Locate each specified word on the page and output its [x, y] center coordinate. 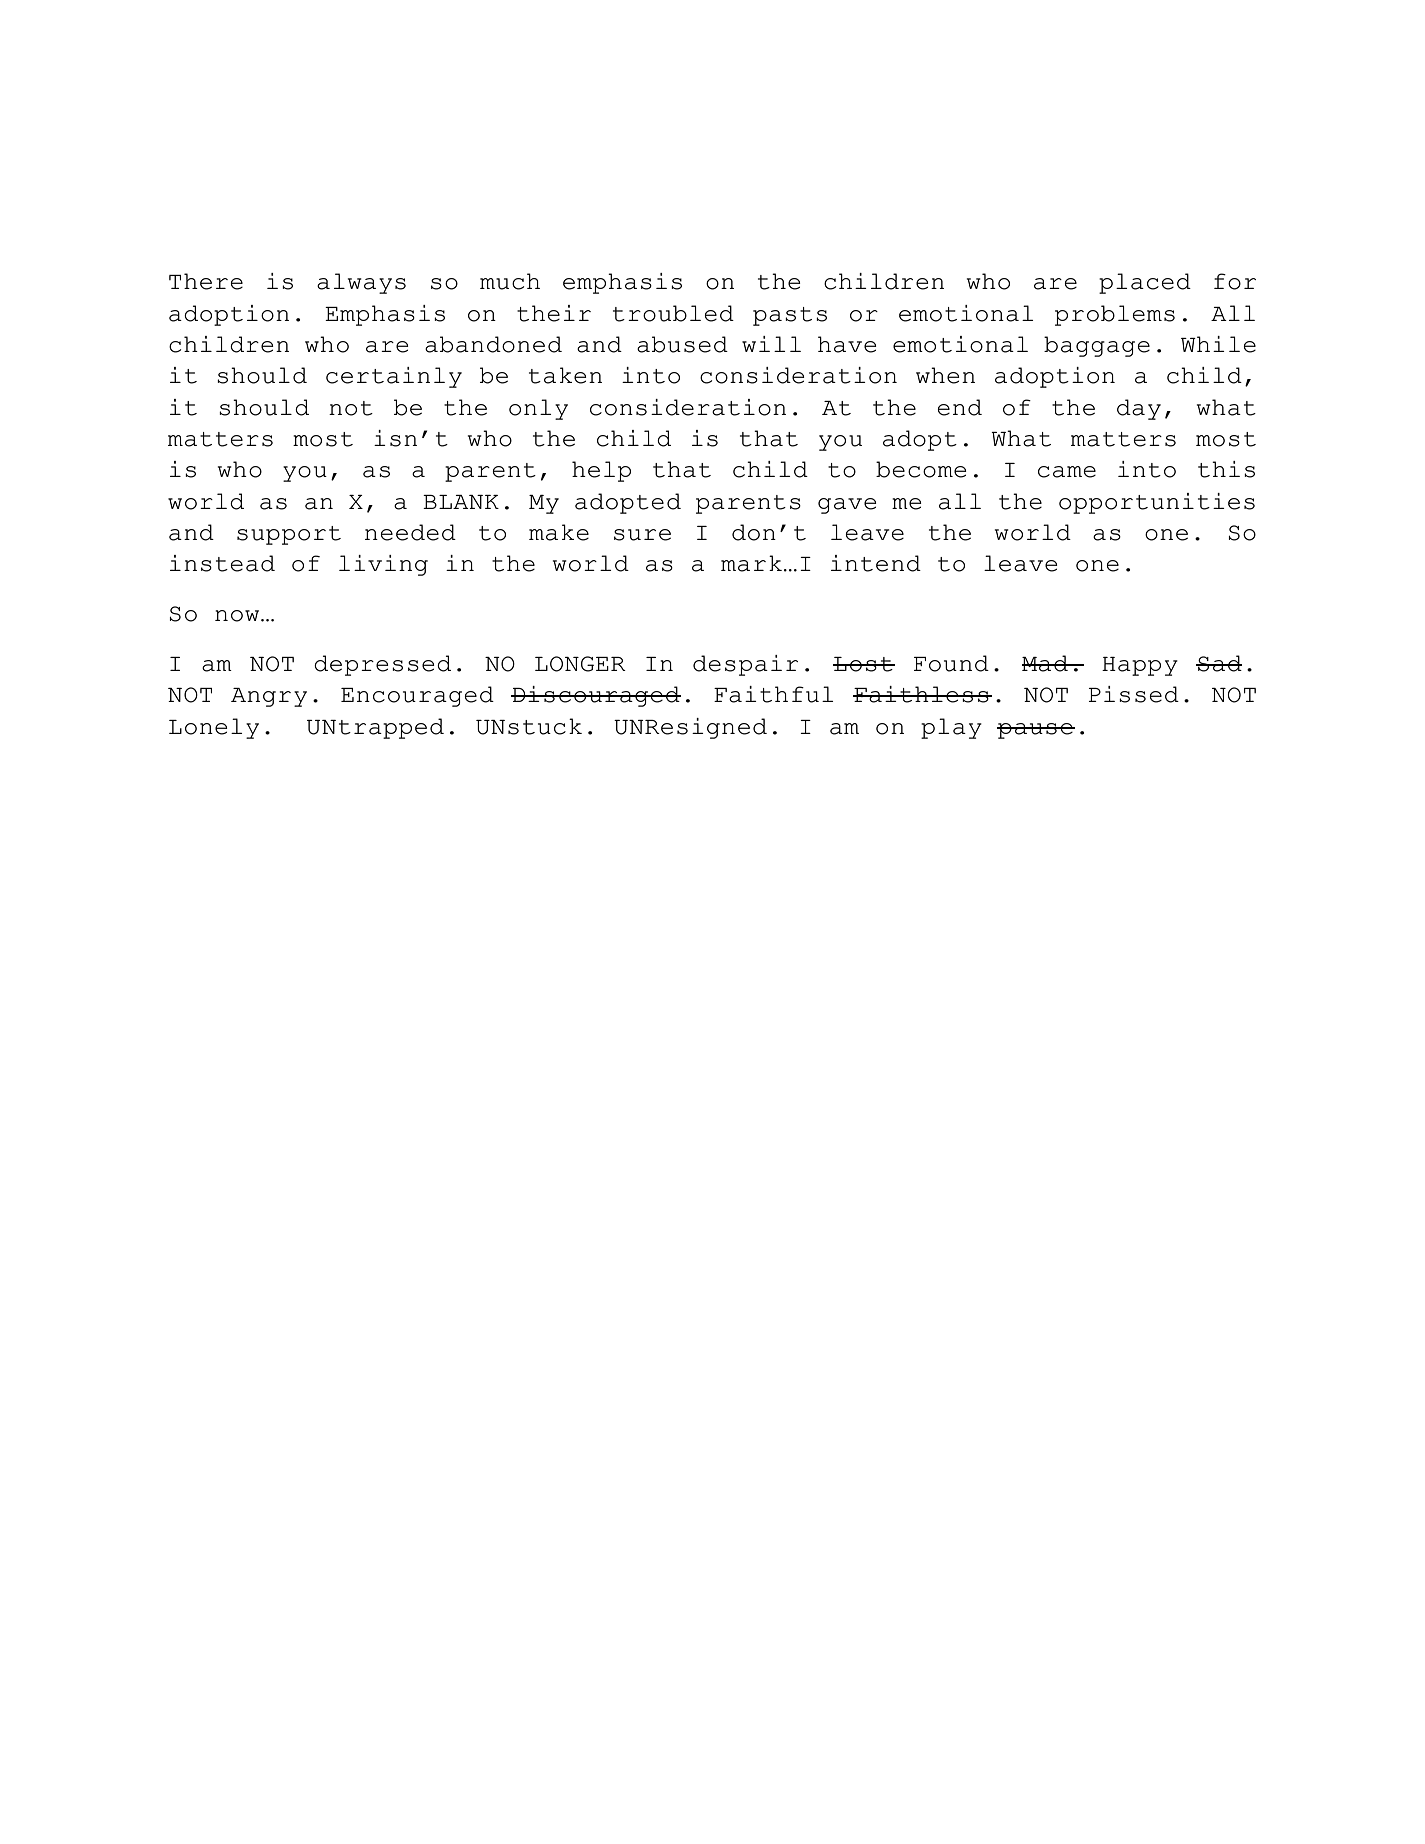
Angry [269, 697]
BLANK [461, 502]
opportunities [1157, 503]
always [361, 283]
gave [847, 506]
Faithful [773, 694]
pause [1036, 731]
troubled [673, 313]
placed [1145, 283]
